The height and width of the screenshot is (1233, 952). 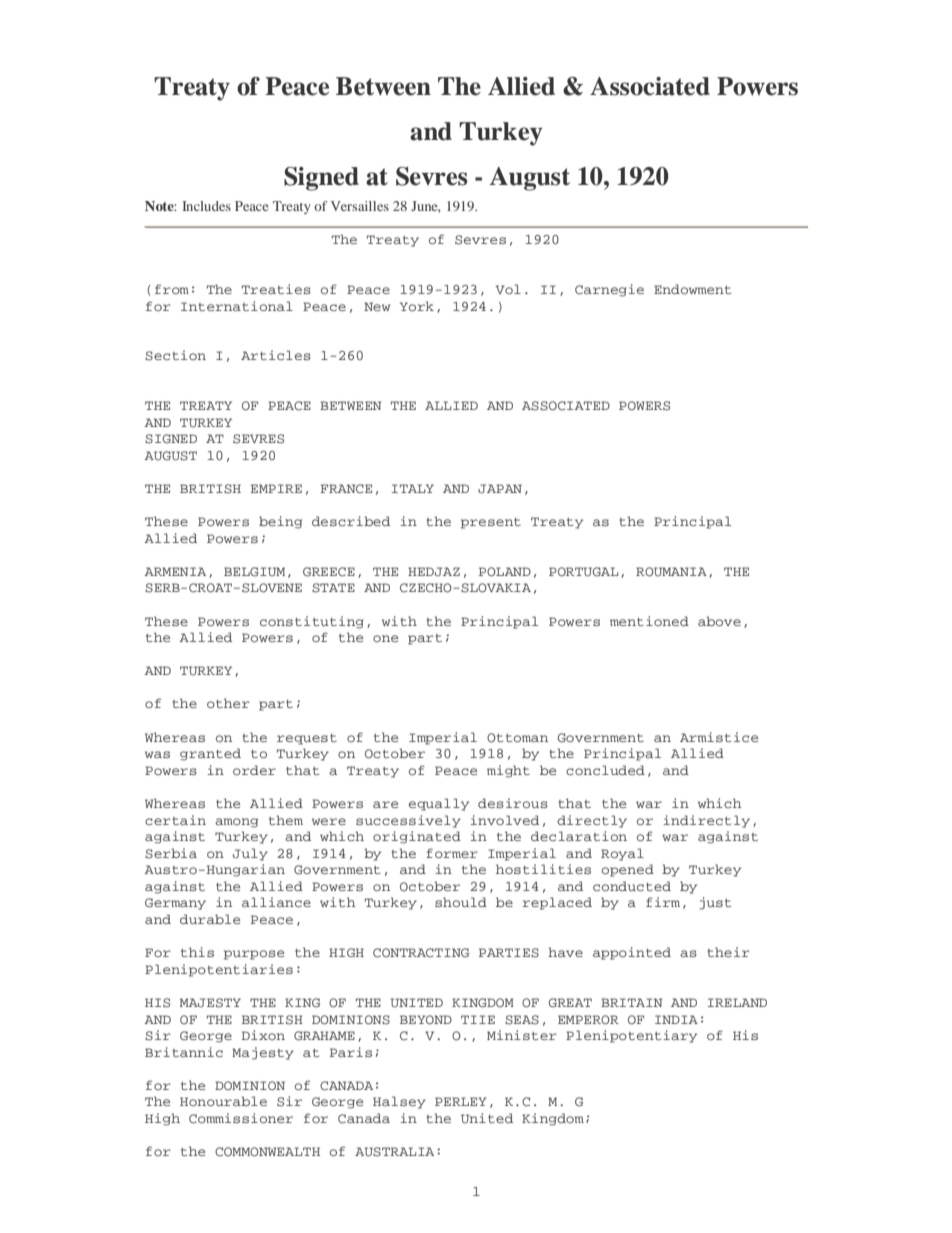 What do you see at coordinates (622, 854) in the screenshot?
I see `Royal` at bounding box center [622, 854].
